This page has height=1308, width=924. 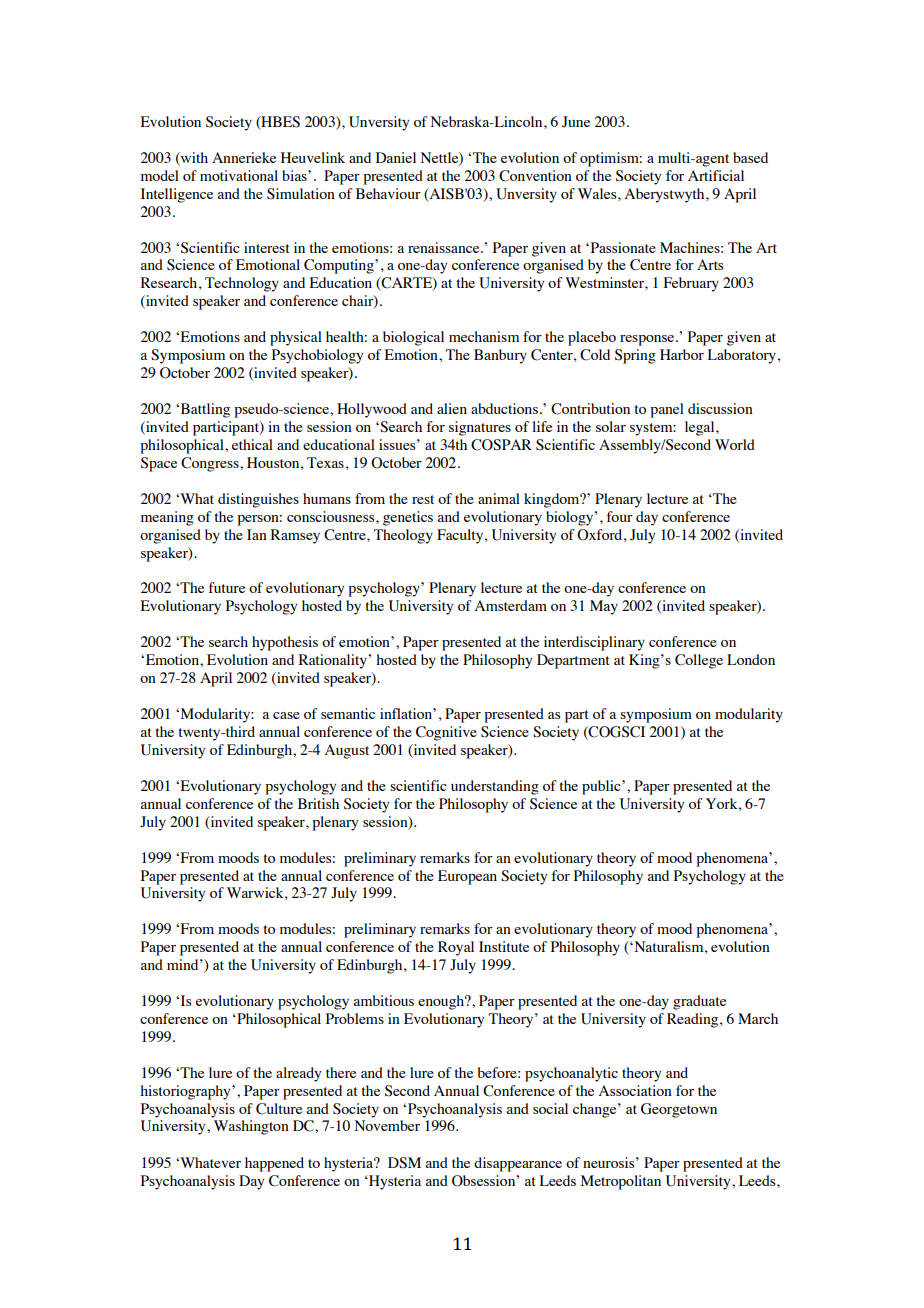 What do you see at coordinates (404, 1163) in the page?
I see `DSM` at bounding box center [404, 1163].
